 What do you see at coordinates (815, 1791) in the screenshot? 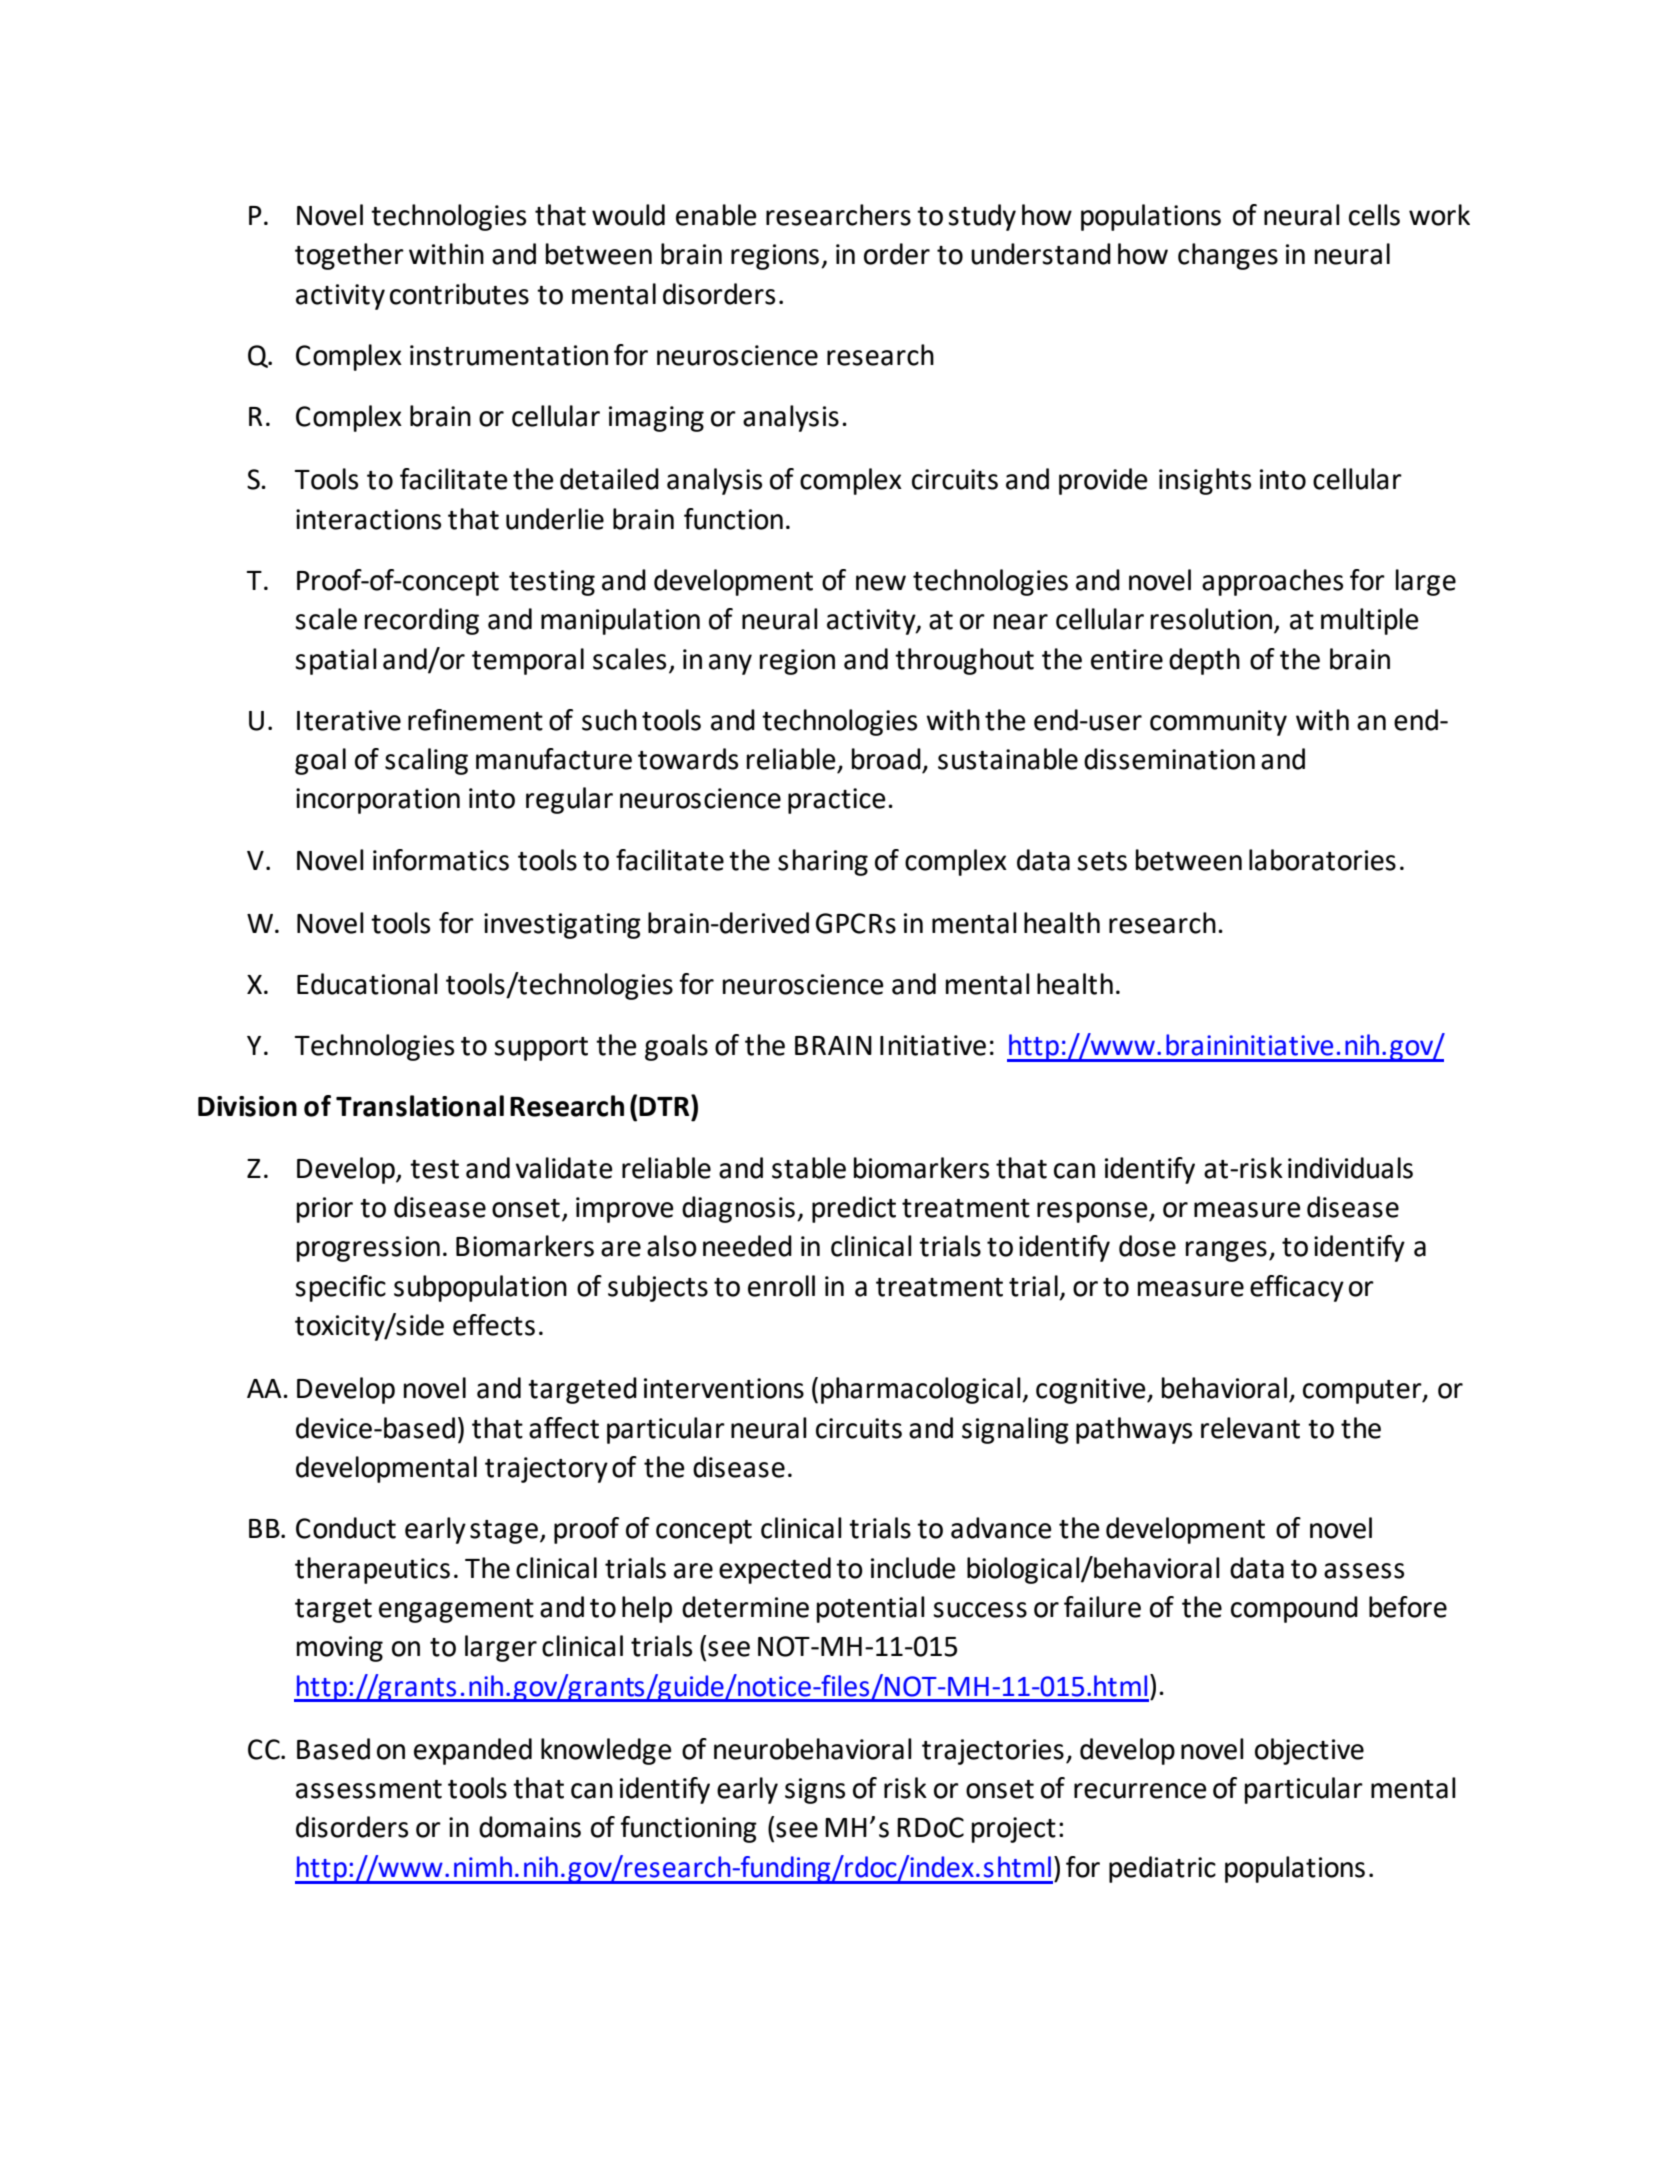
I see `signs` at bounding box center [815, 1791].
